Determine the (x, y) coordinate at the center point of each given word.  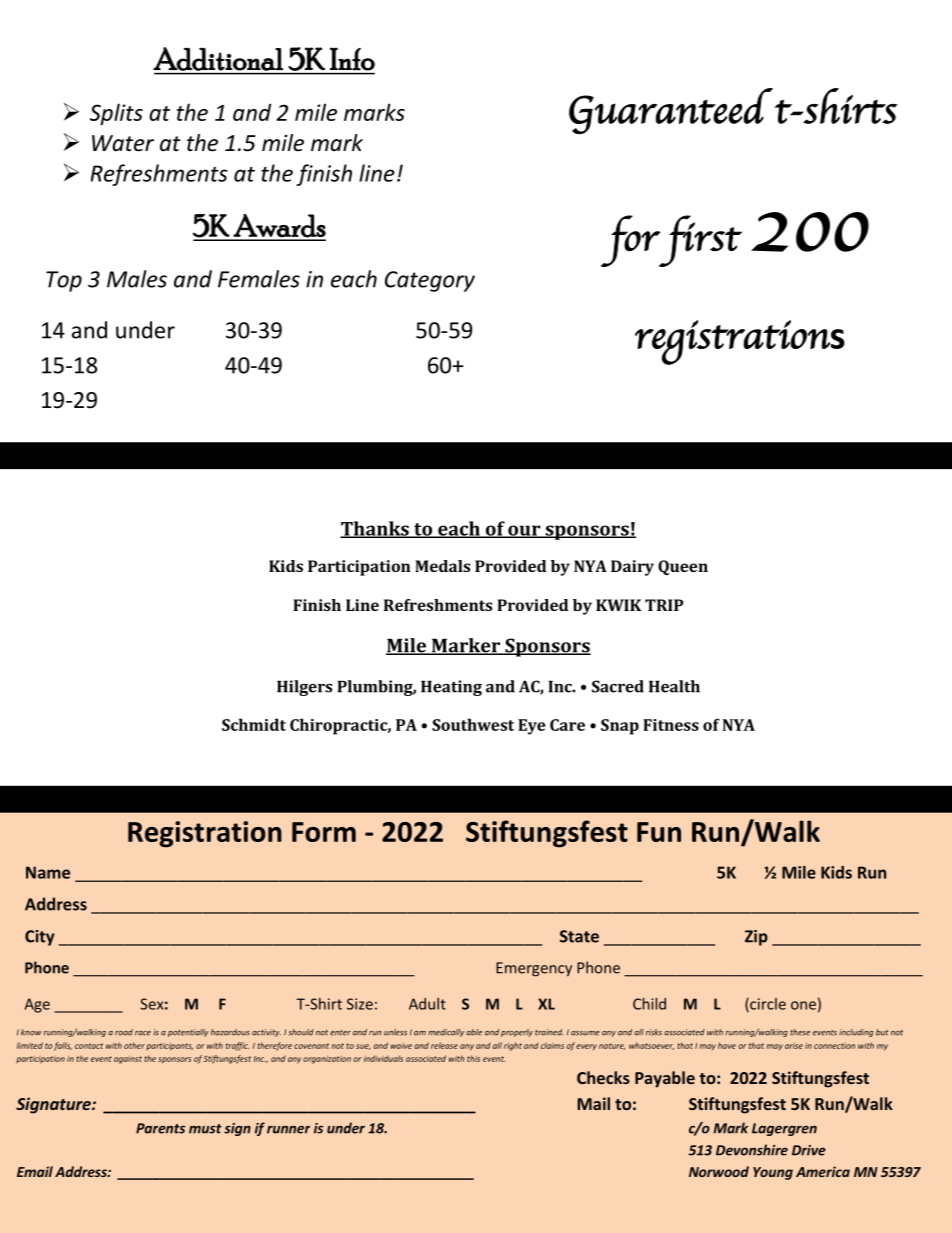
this (473, 1058)
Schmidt (254, 724)
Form (324, 832)
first (699, 241)
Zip (756, 938)
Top (64, 281)
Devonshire (752, 1150)
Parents (160, 1128)
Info (352, 59)
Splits (116, 114)
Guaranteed (671, 111)
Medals (442, 566)
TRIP (664, 605)
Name (48, 872)
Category (430, 281)
